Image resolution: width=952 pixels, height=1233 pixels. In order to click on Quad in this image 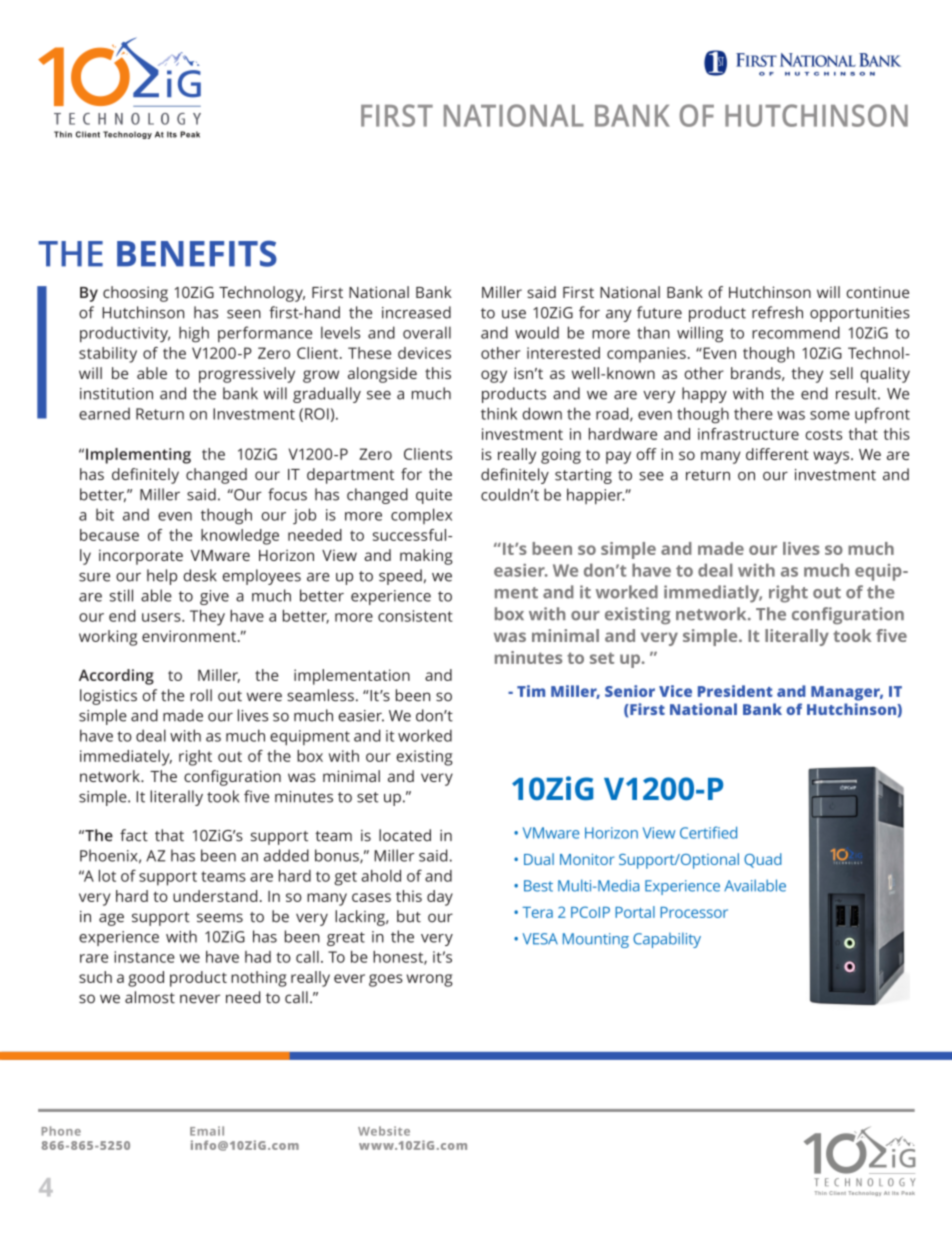, I will do `click(763, 860)`.
